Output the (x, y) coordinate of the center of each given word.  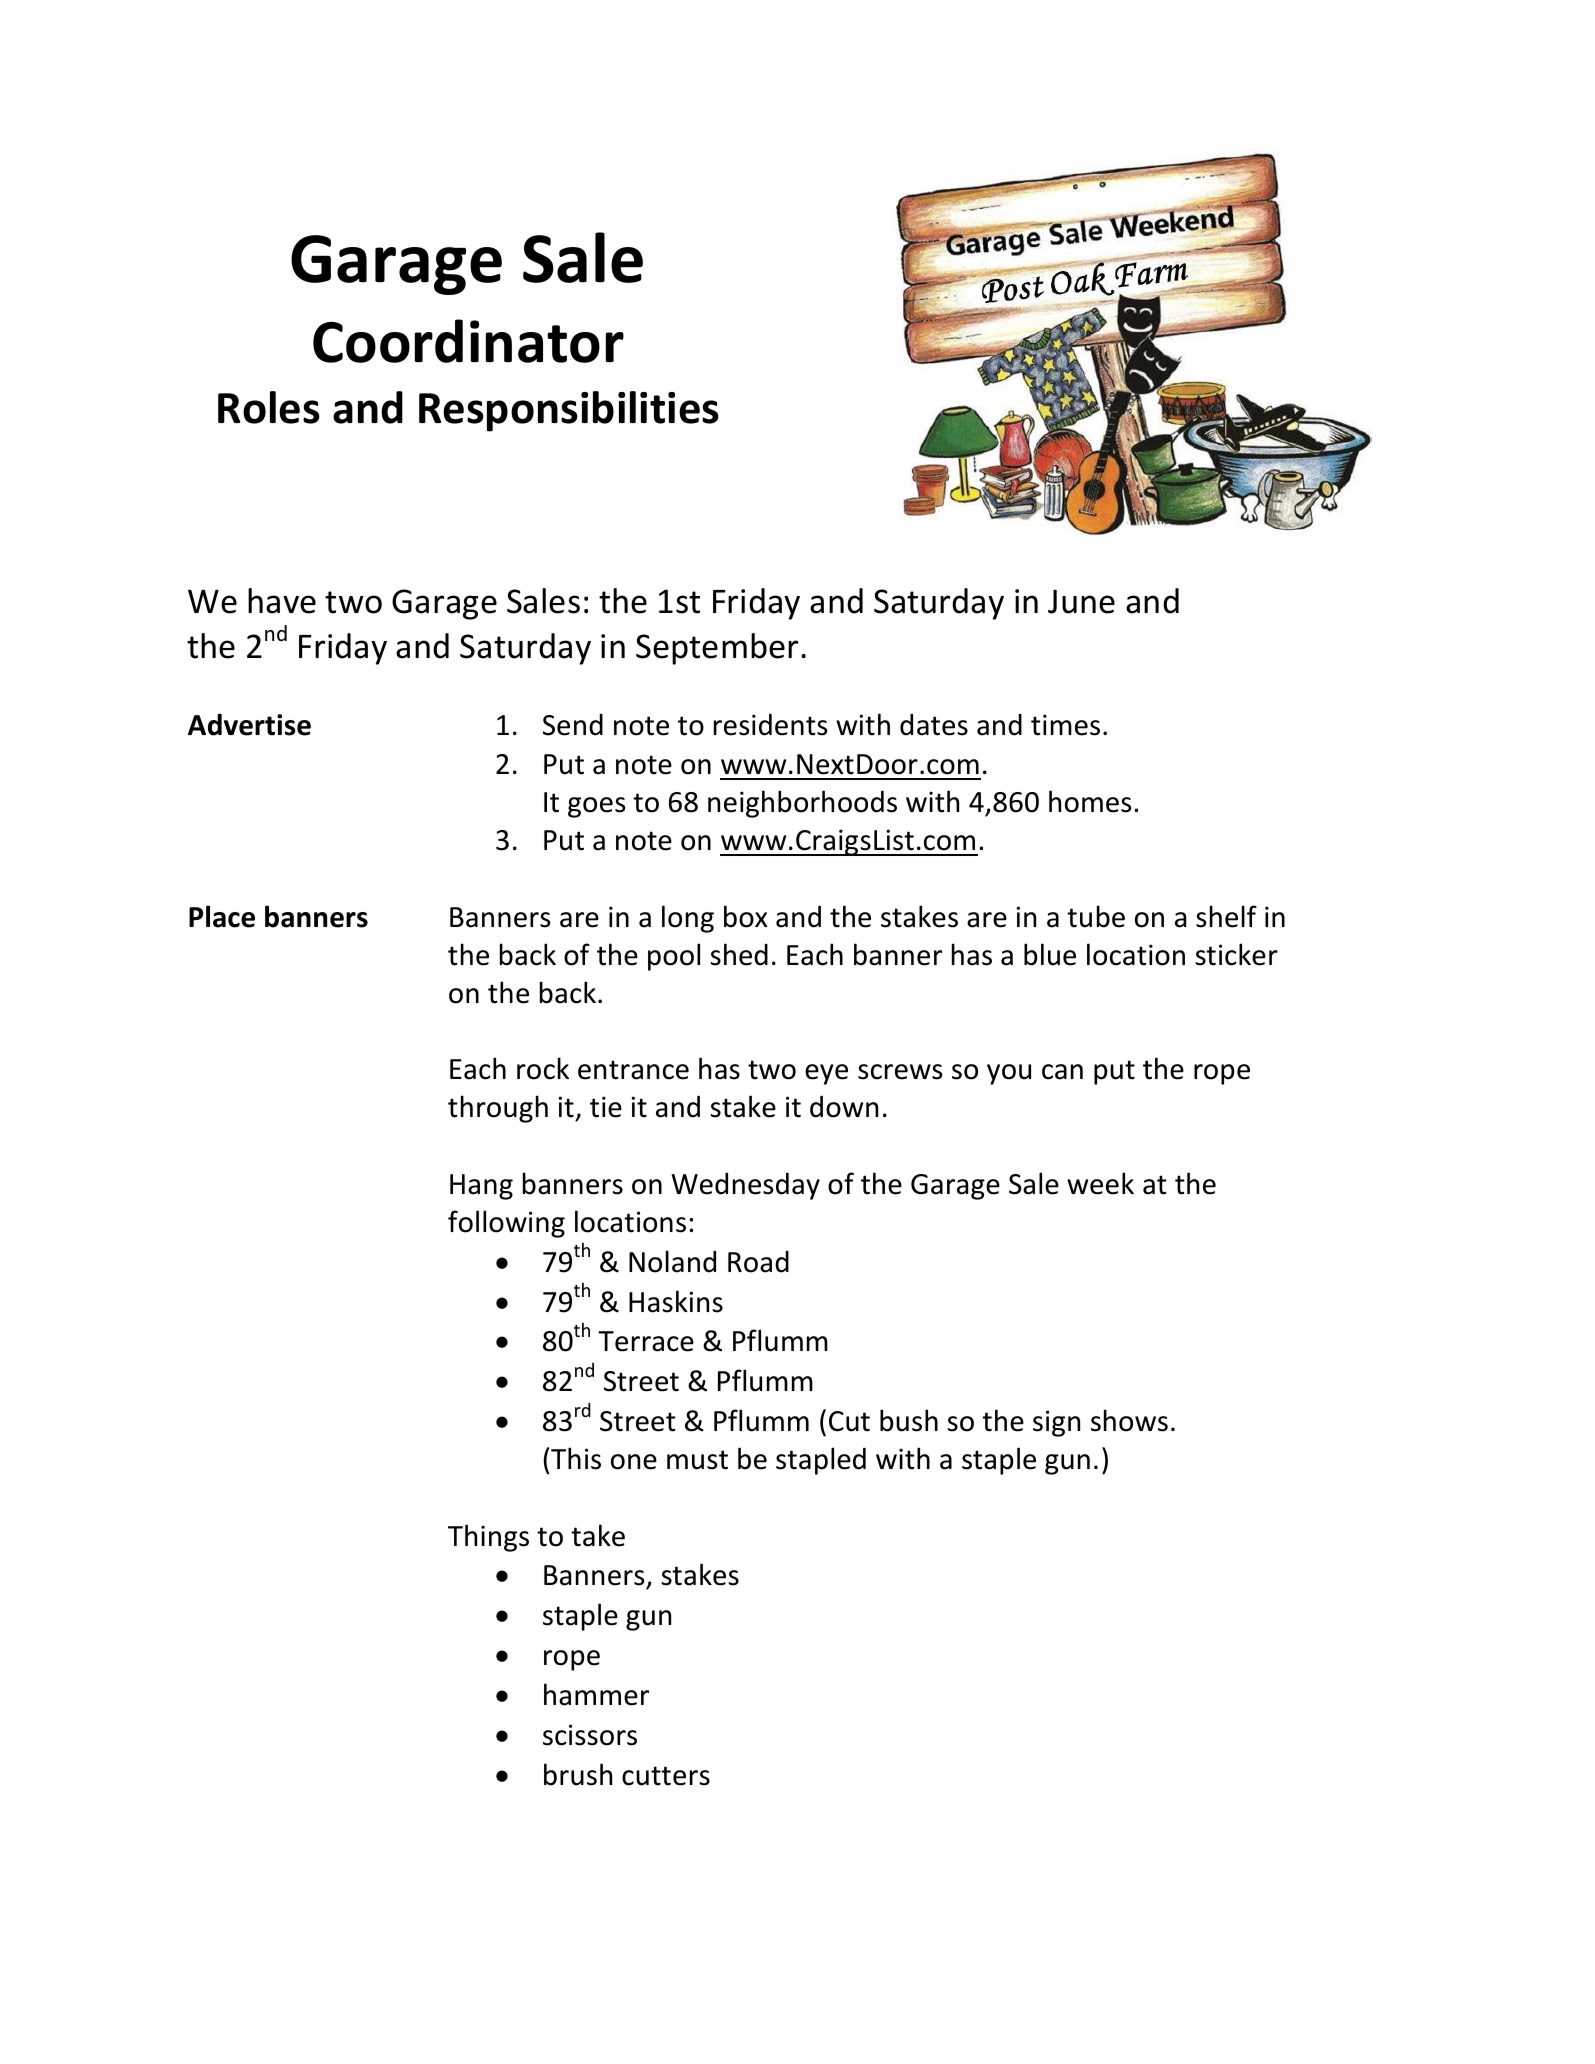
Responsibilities (569, 411)
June (1081, 601)
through (498, 1109)
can (1062, 1072)
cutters (666, 1776)
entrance (633, 1070)
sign (1056, 1423)
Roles (269, 407)
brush (578, 1774)
